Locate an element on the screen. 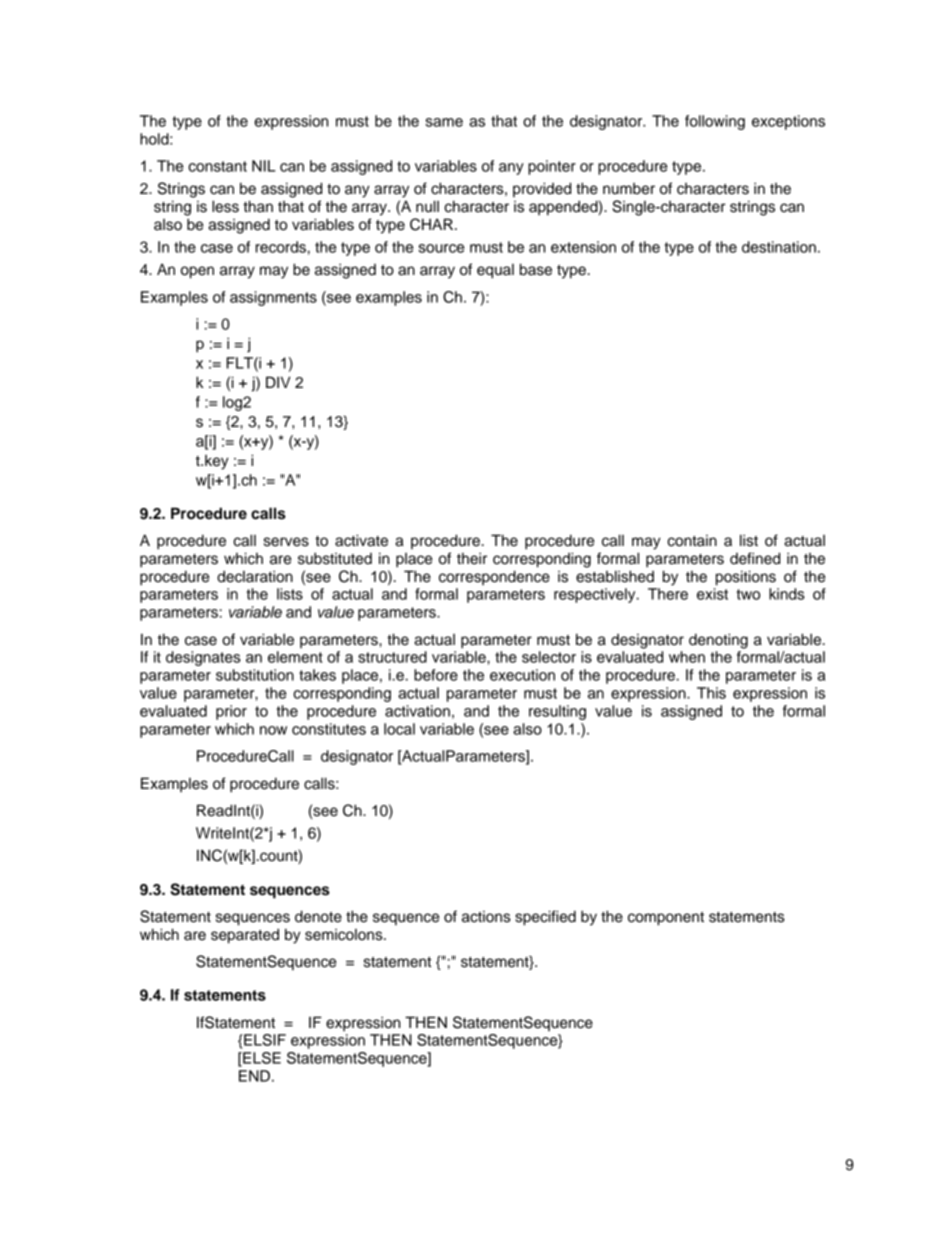 The image size is (952, 1233). This is located at coordinates (711, 693).
